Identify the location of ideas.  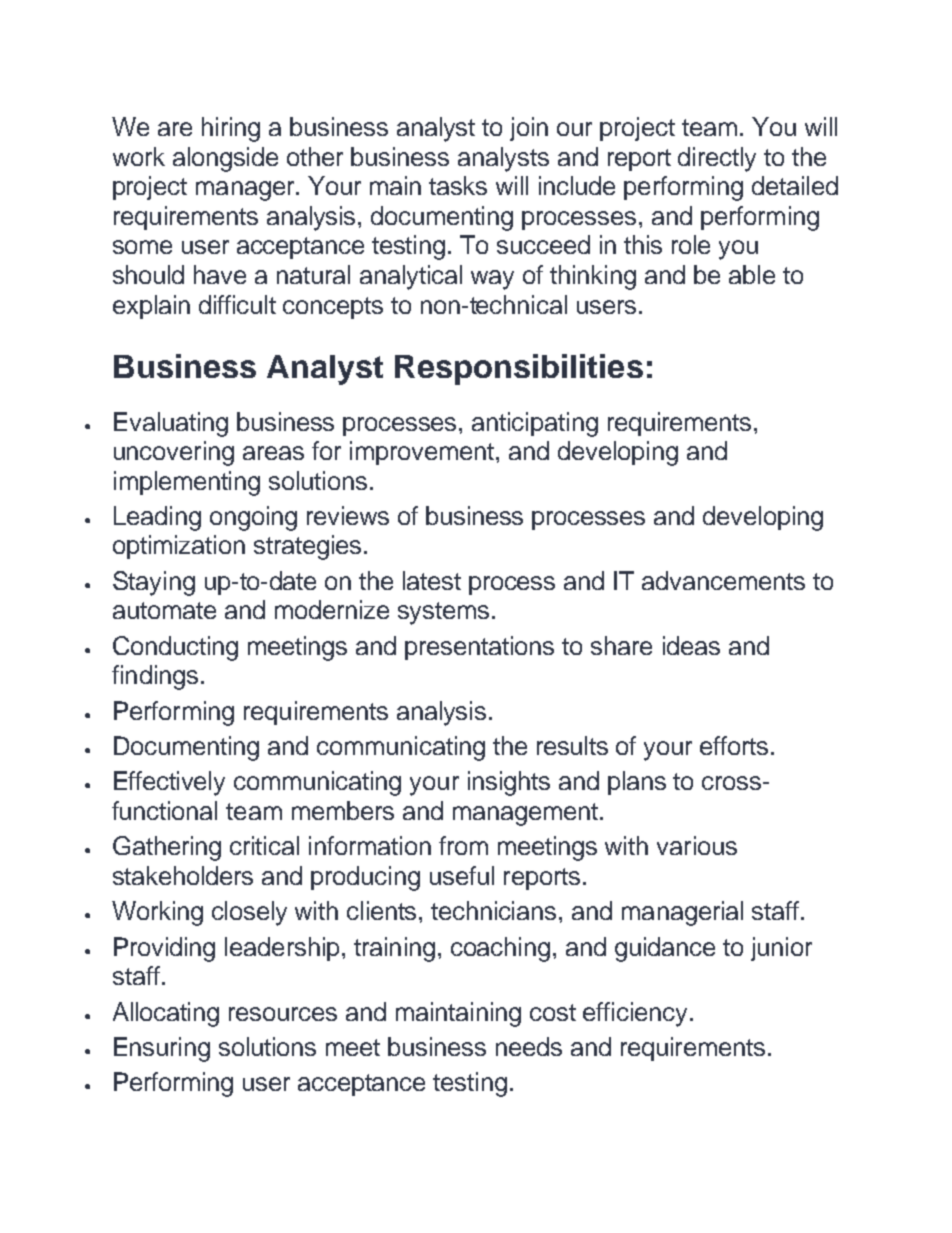
(691, 645).
